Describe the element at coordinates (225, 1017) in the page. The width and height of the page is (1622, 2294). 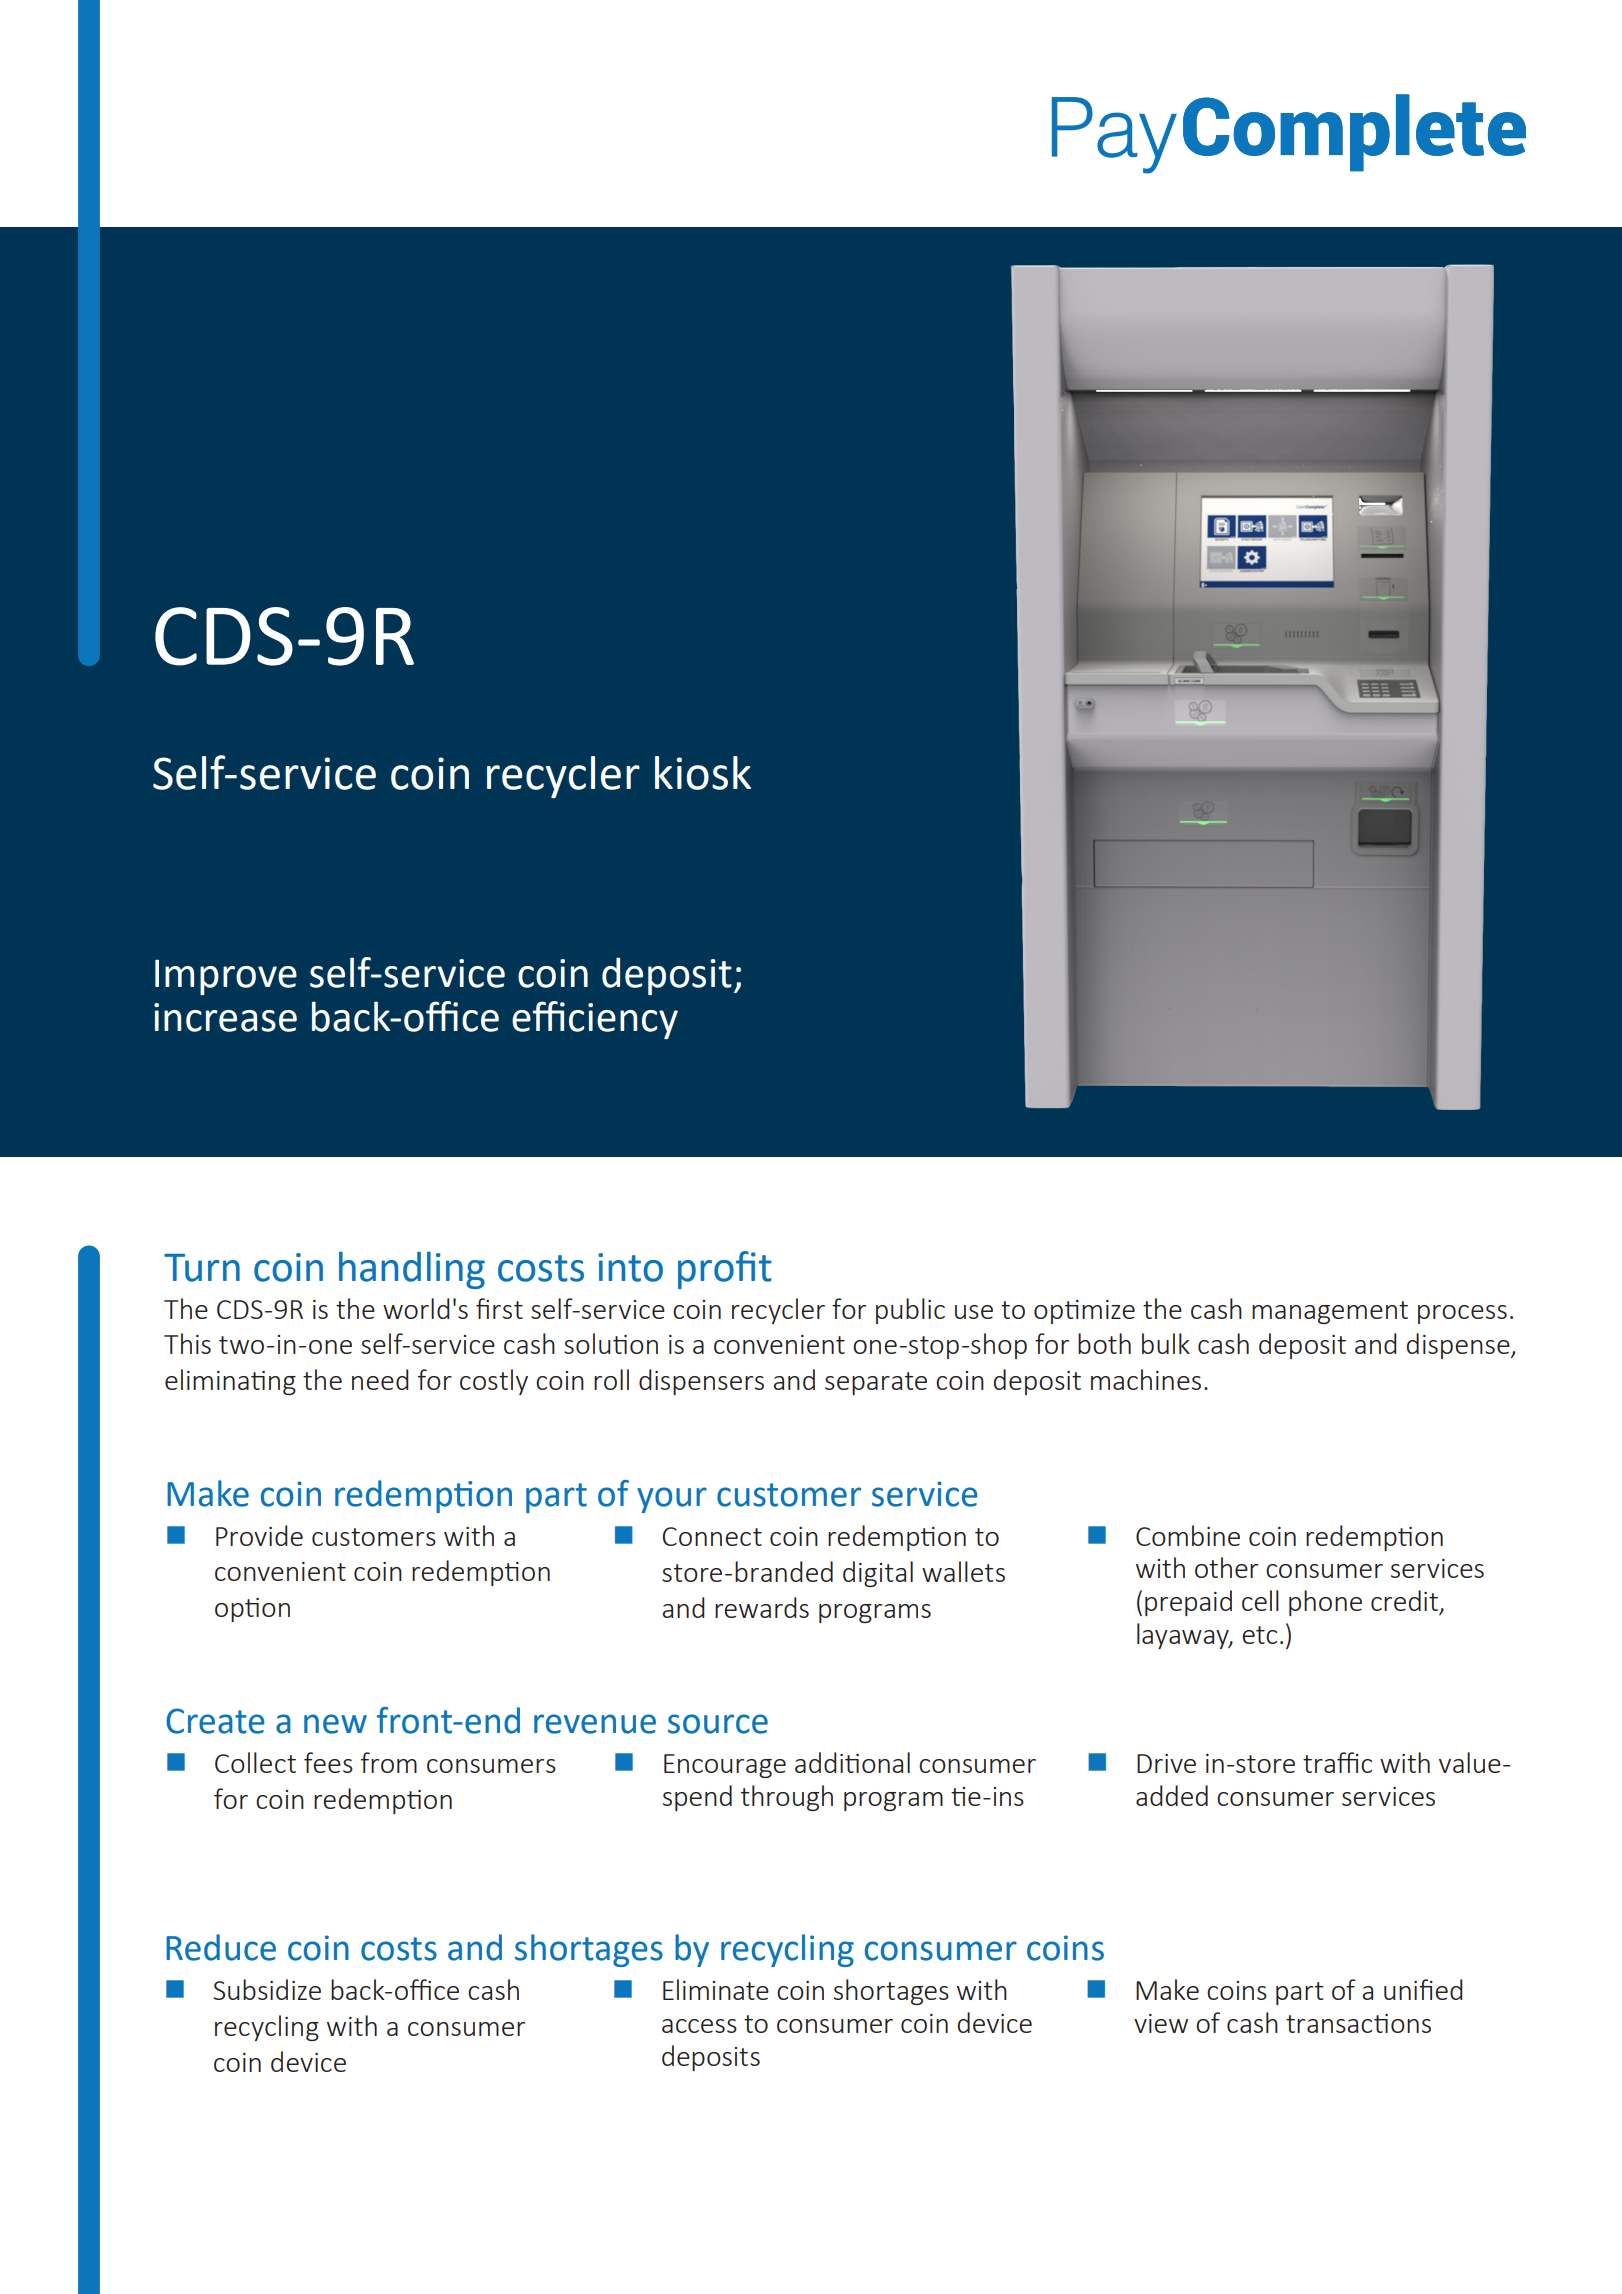
I see `increase` at that location.
